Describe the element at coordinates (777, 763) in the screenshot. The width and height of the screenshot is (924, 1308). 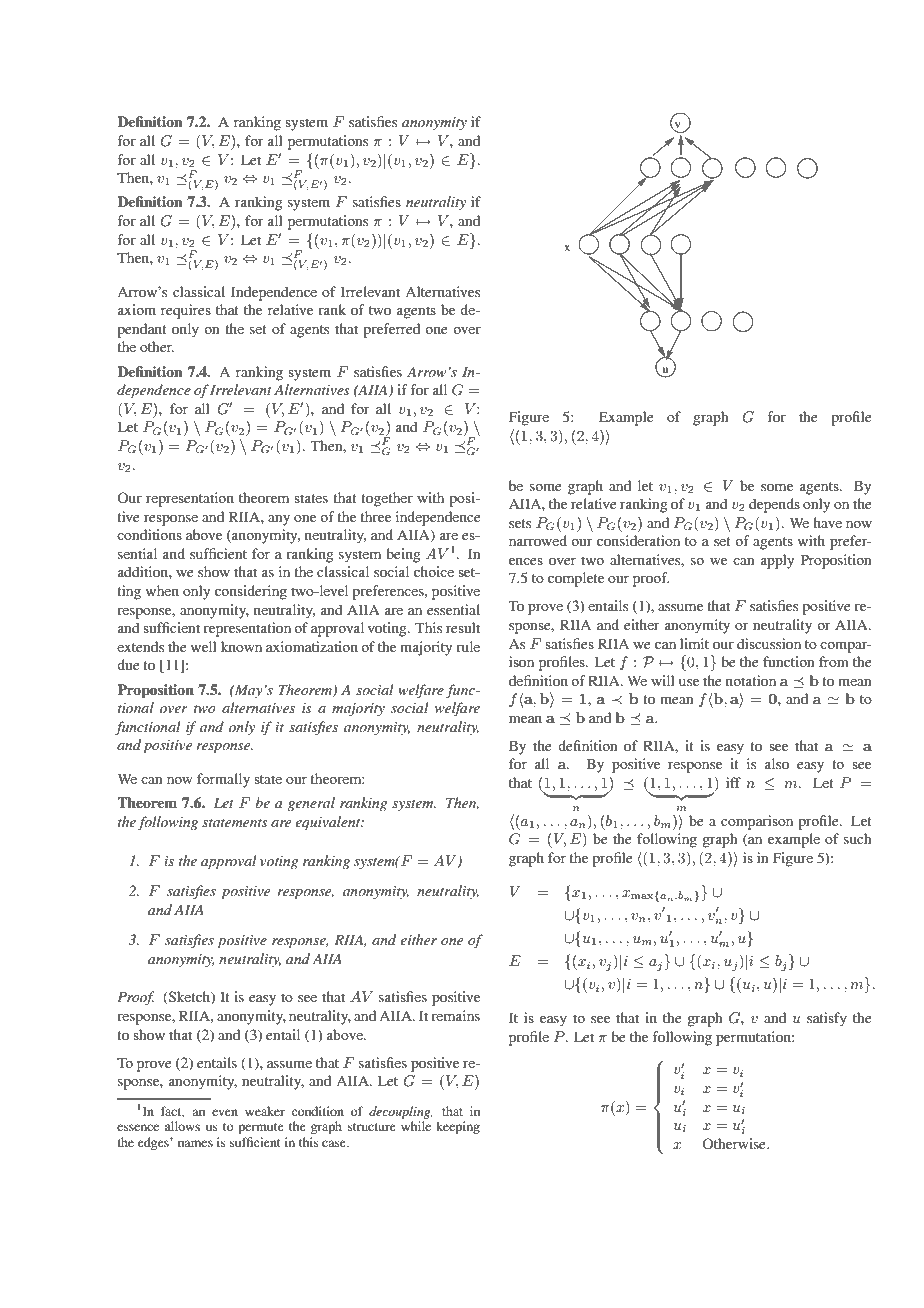
I see `also` at that location.
